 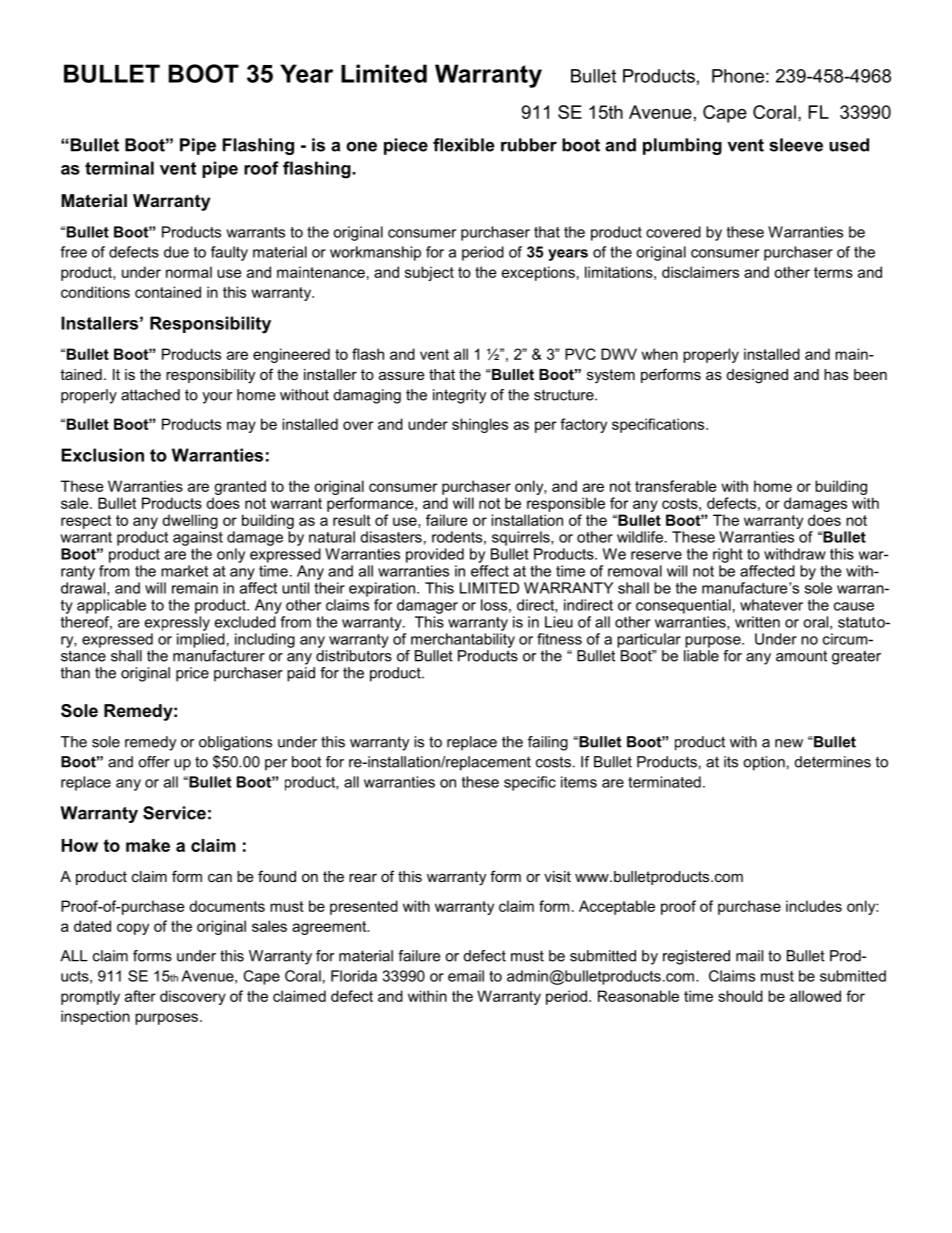 What do you see at coordinates (740, 996) in the image?
I see `should` at bounding box center [740, 996].
